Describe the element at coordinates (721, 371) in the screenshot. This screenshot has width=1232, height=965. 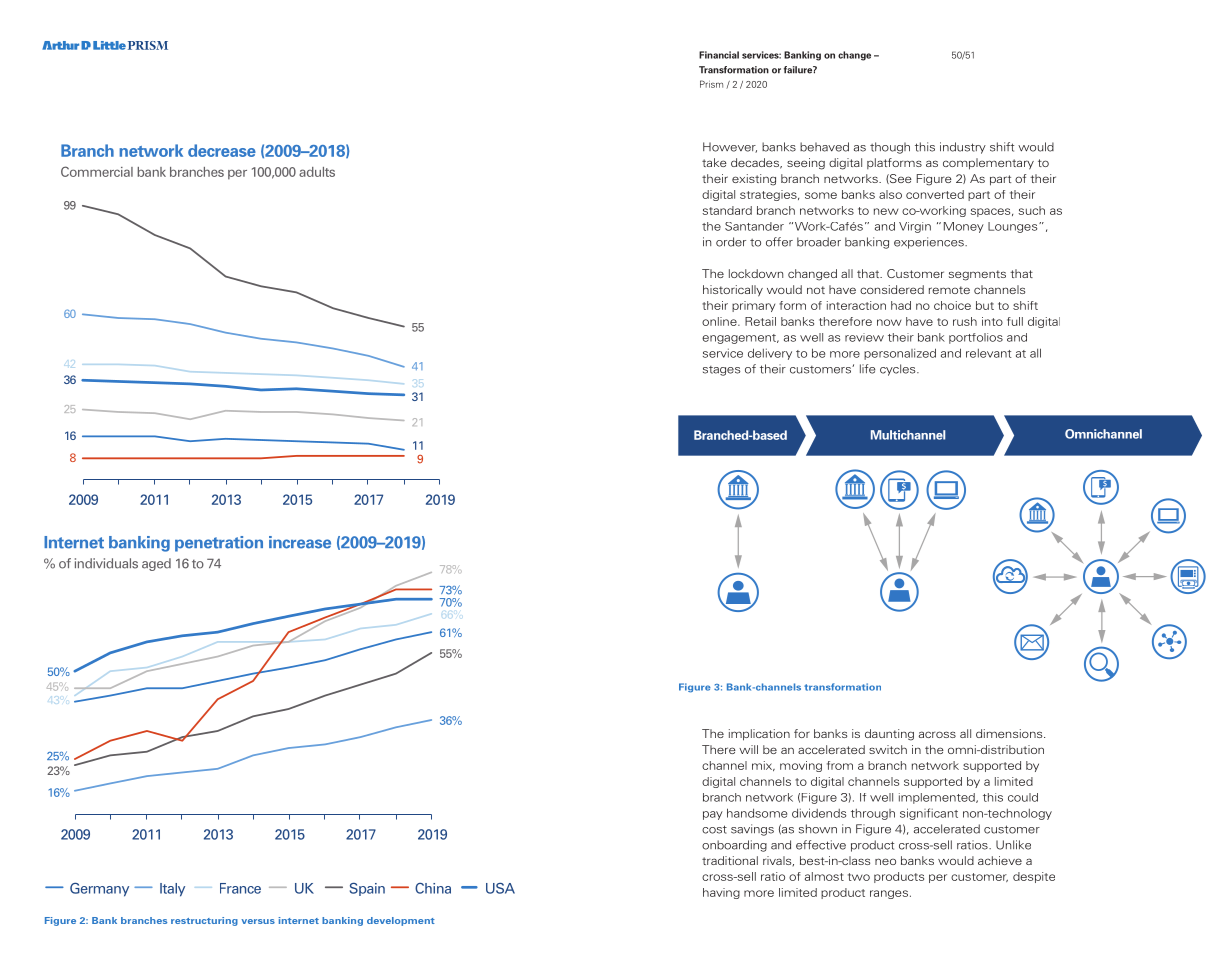
I see `stages` at that location.
